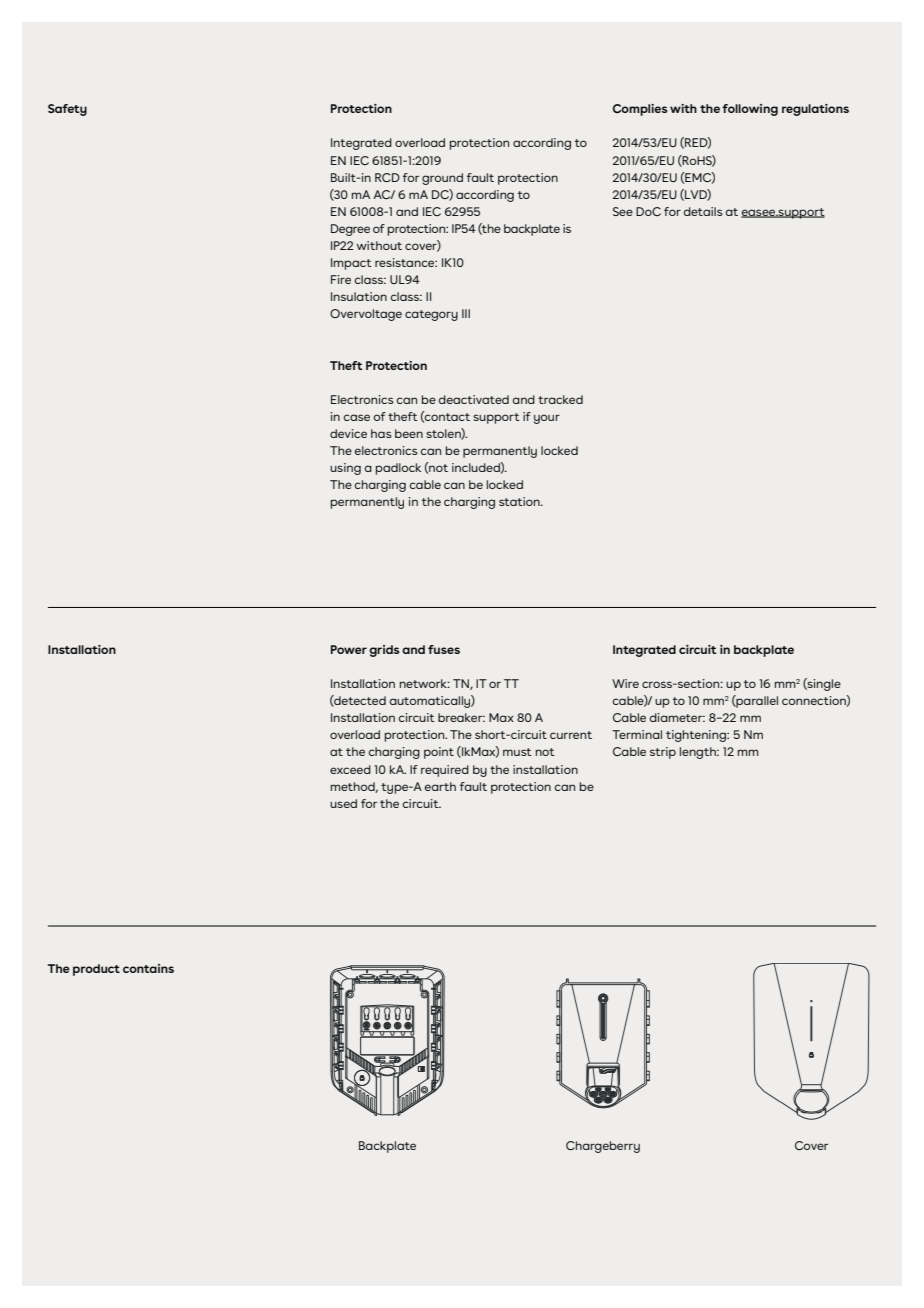 The image size is (924, 1308). I want to click on station, so click(520, 501).
